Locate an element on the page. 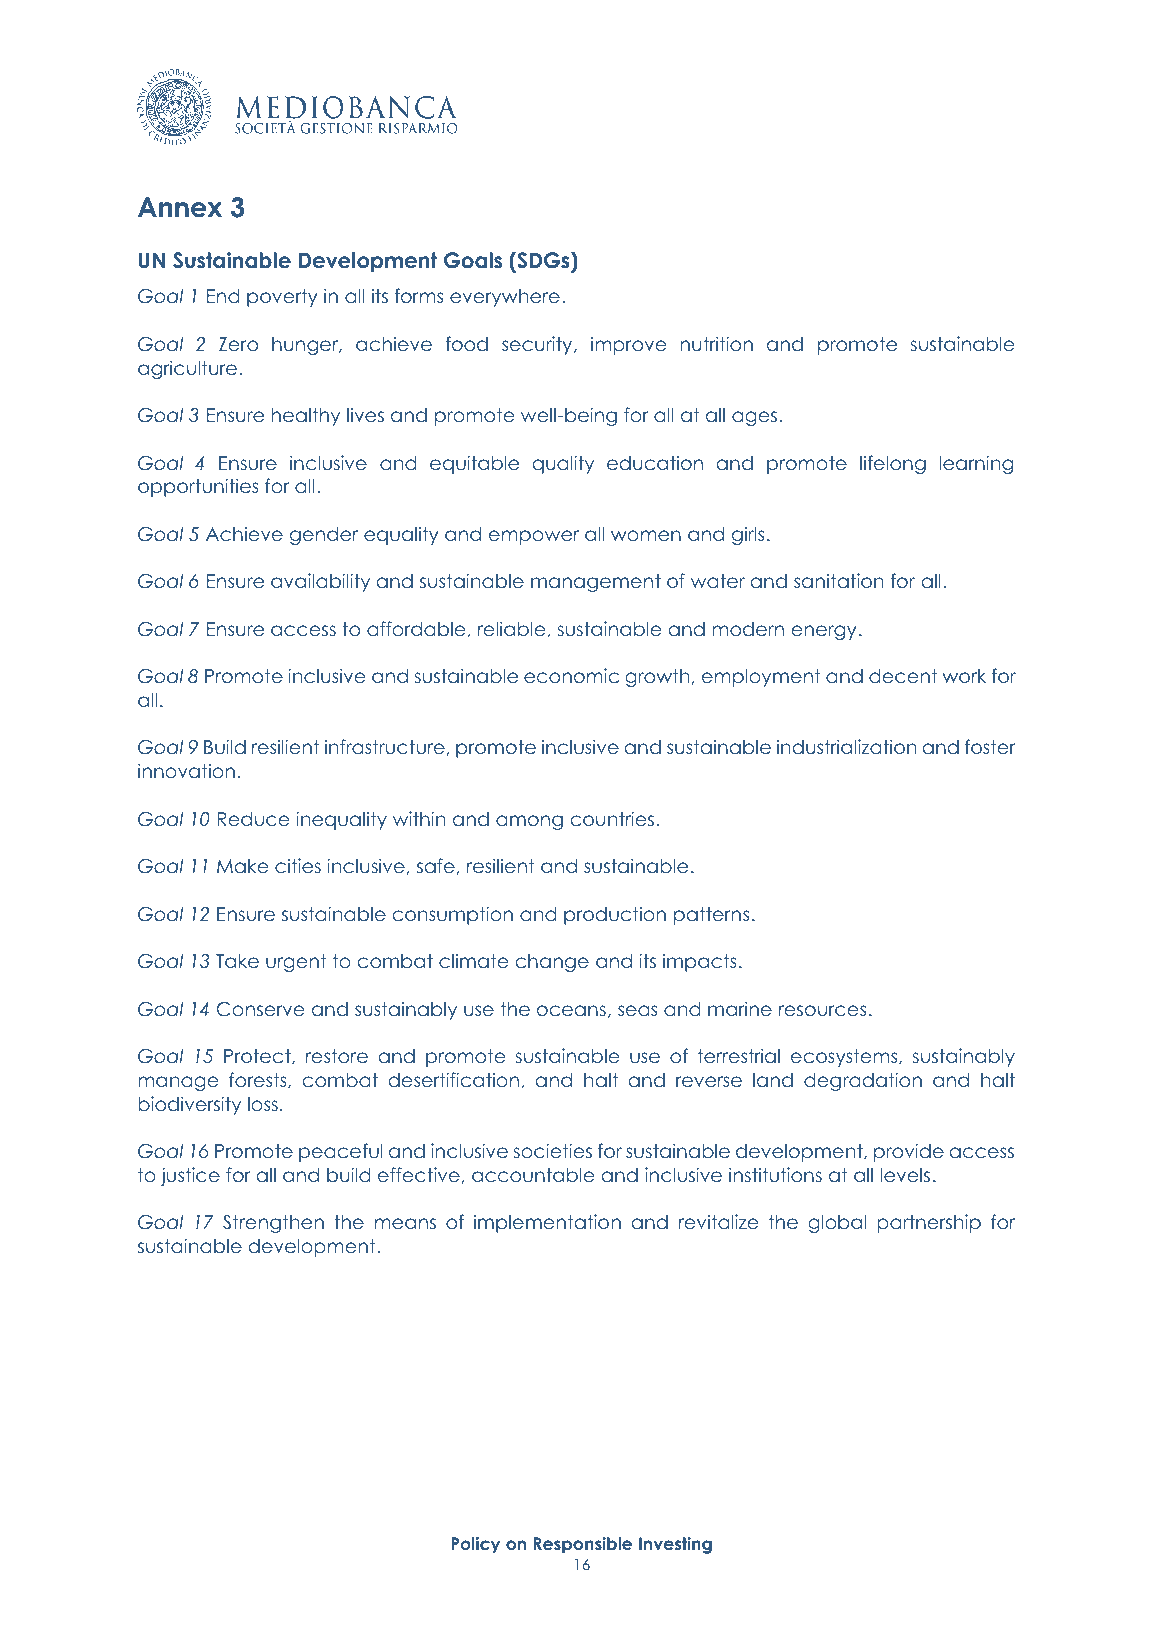  Reduce is located at coordinates (254, 819).
